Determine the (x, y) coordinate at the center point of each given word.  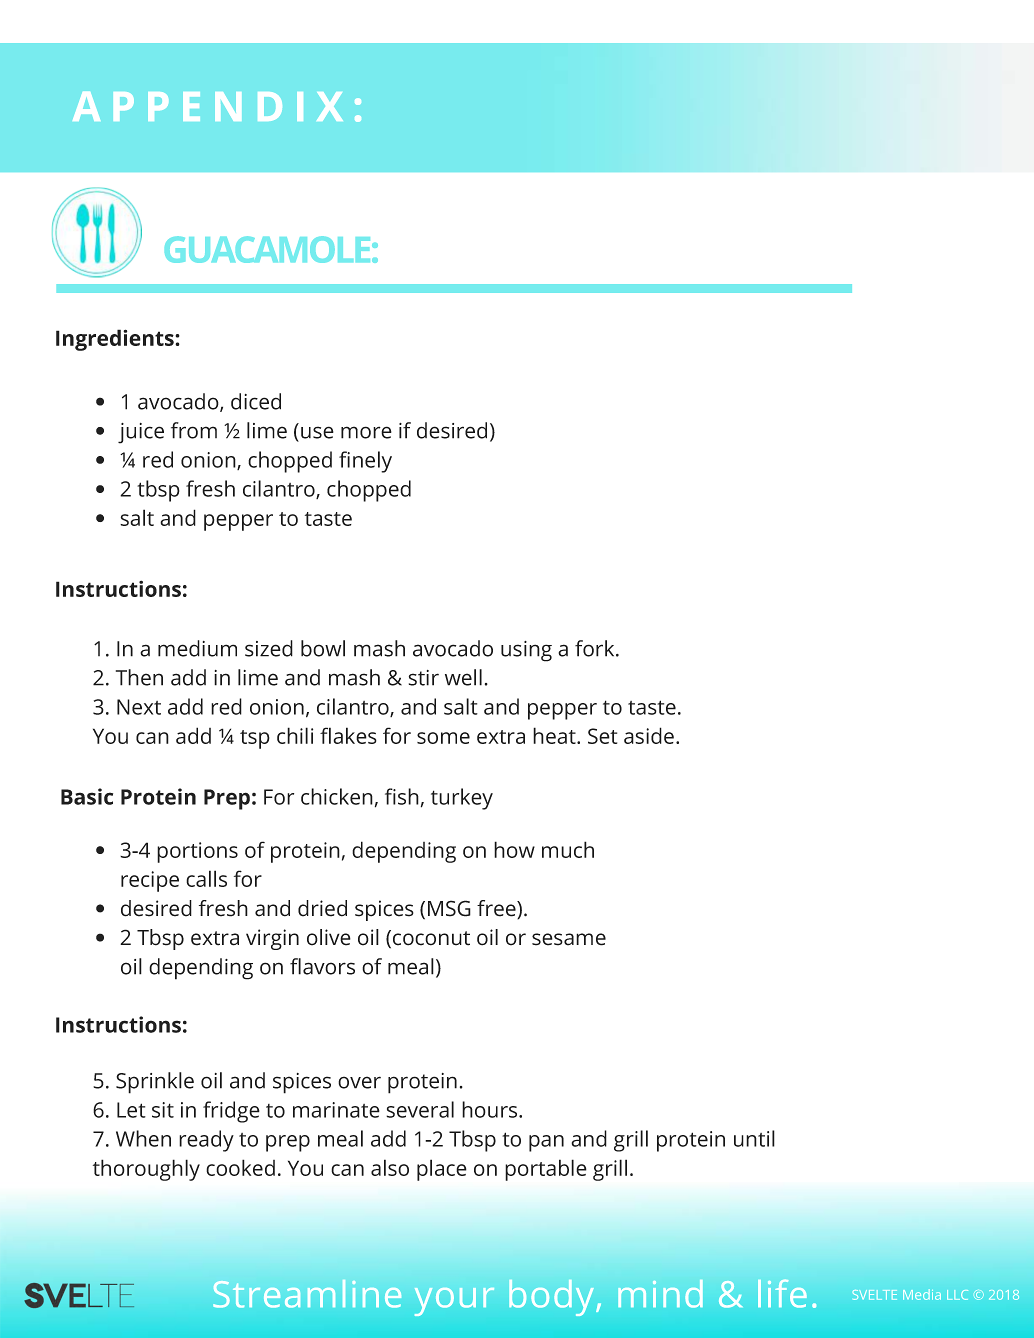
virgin (272, 939)
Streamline (307, 1294)
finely (365, 462)
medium (197, 648)
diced (256, 401)
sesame (569, 939)
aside (649, 735)
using (526, 651)
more (366, 432)
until (754, 1138)
